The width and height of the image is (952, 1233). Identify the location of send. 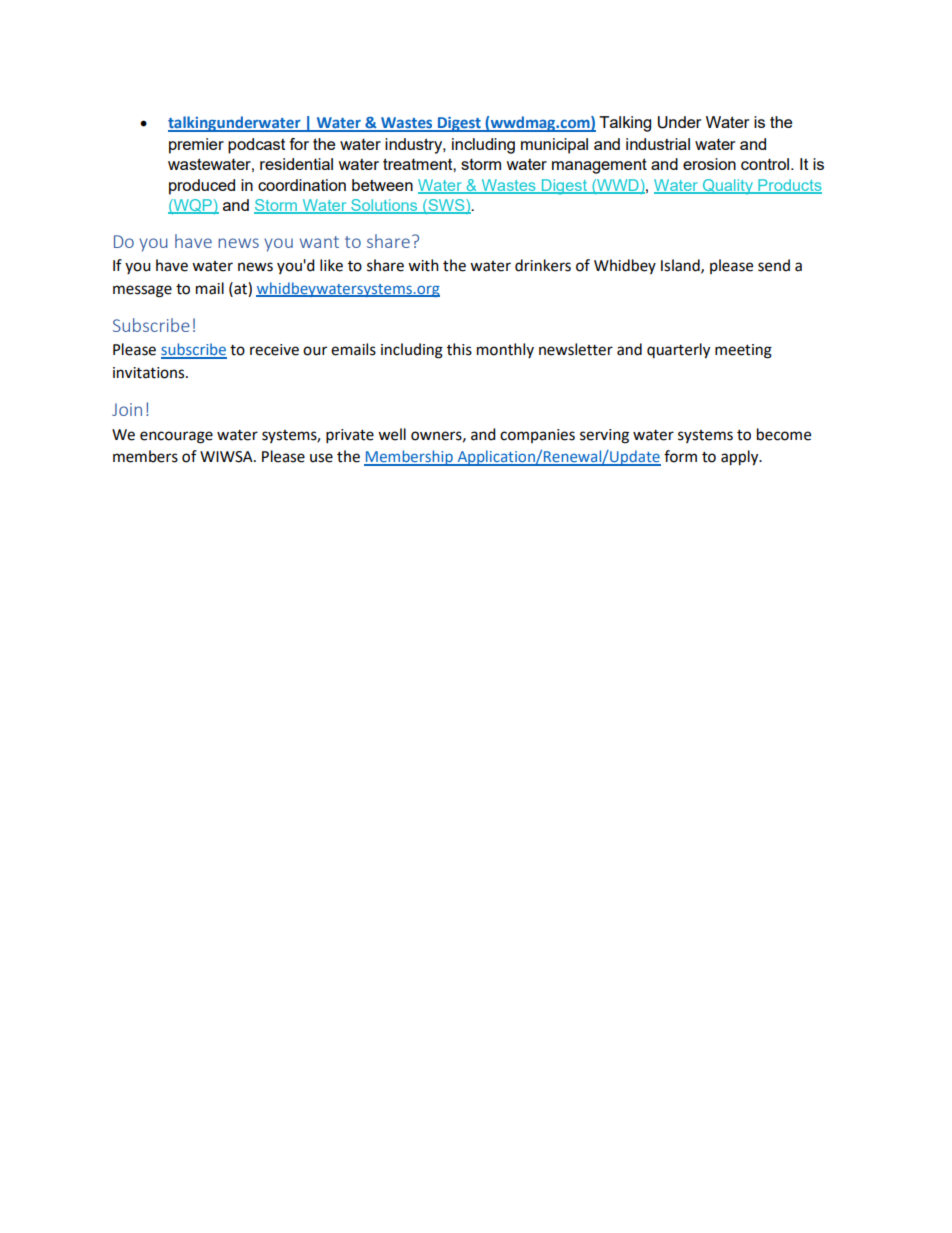
(774, 265).
